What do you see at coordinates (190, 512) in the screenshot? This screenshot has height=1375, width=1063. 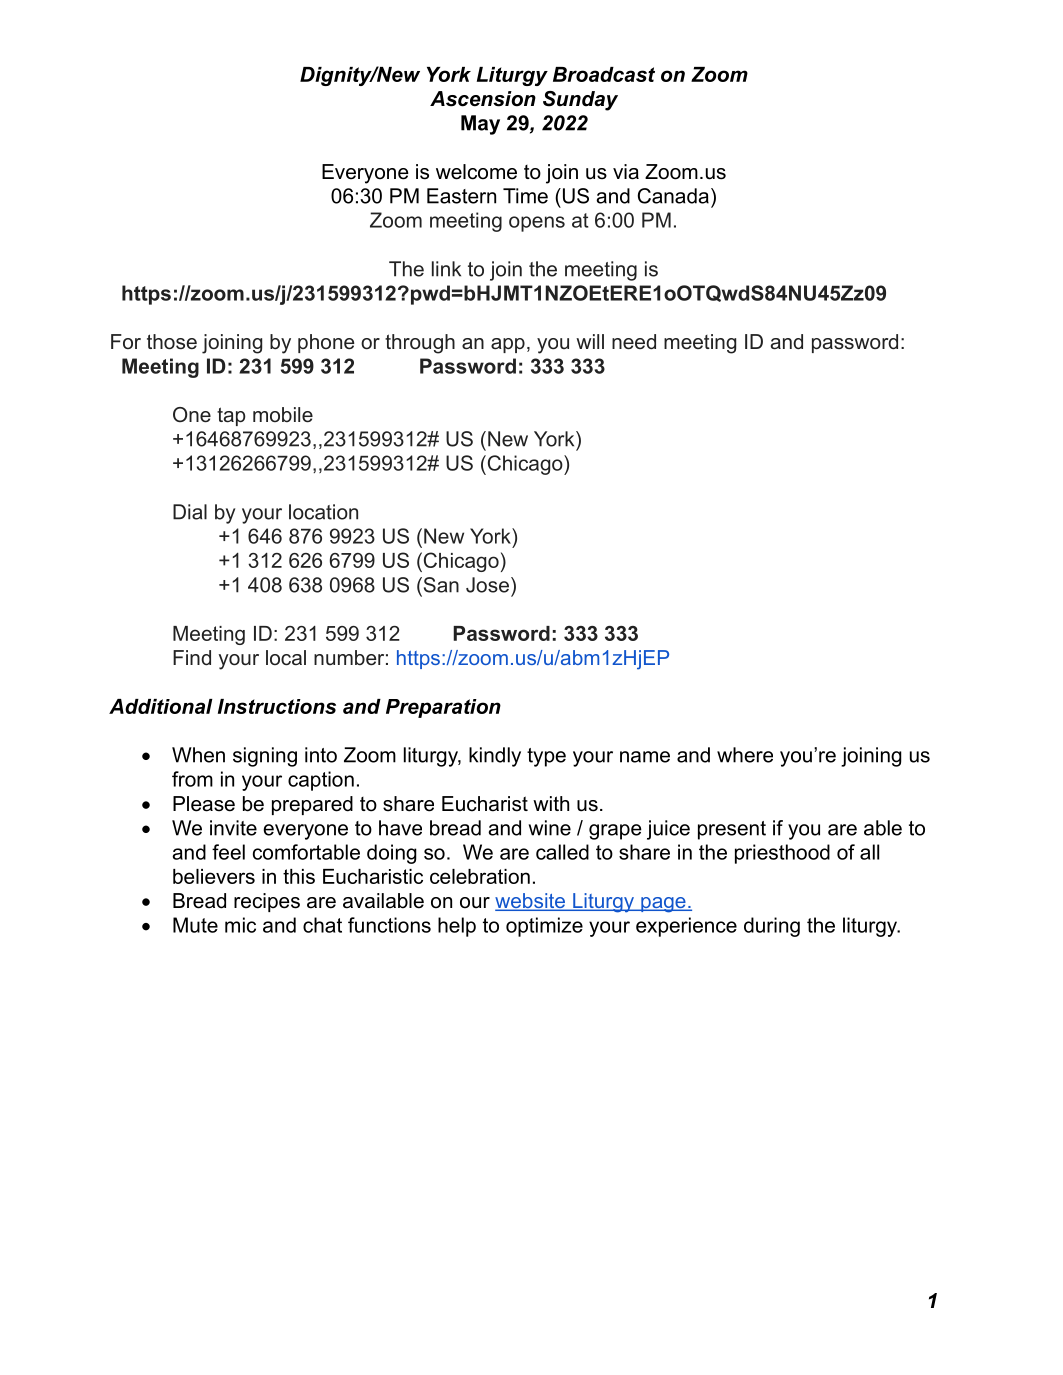 I see `Dial` at bounding box center [190, 512].
